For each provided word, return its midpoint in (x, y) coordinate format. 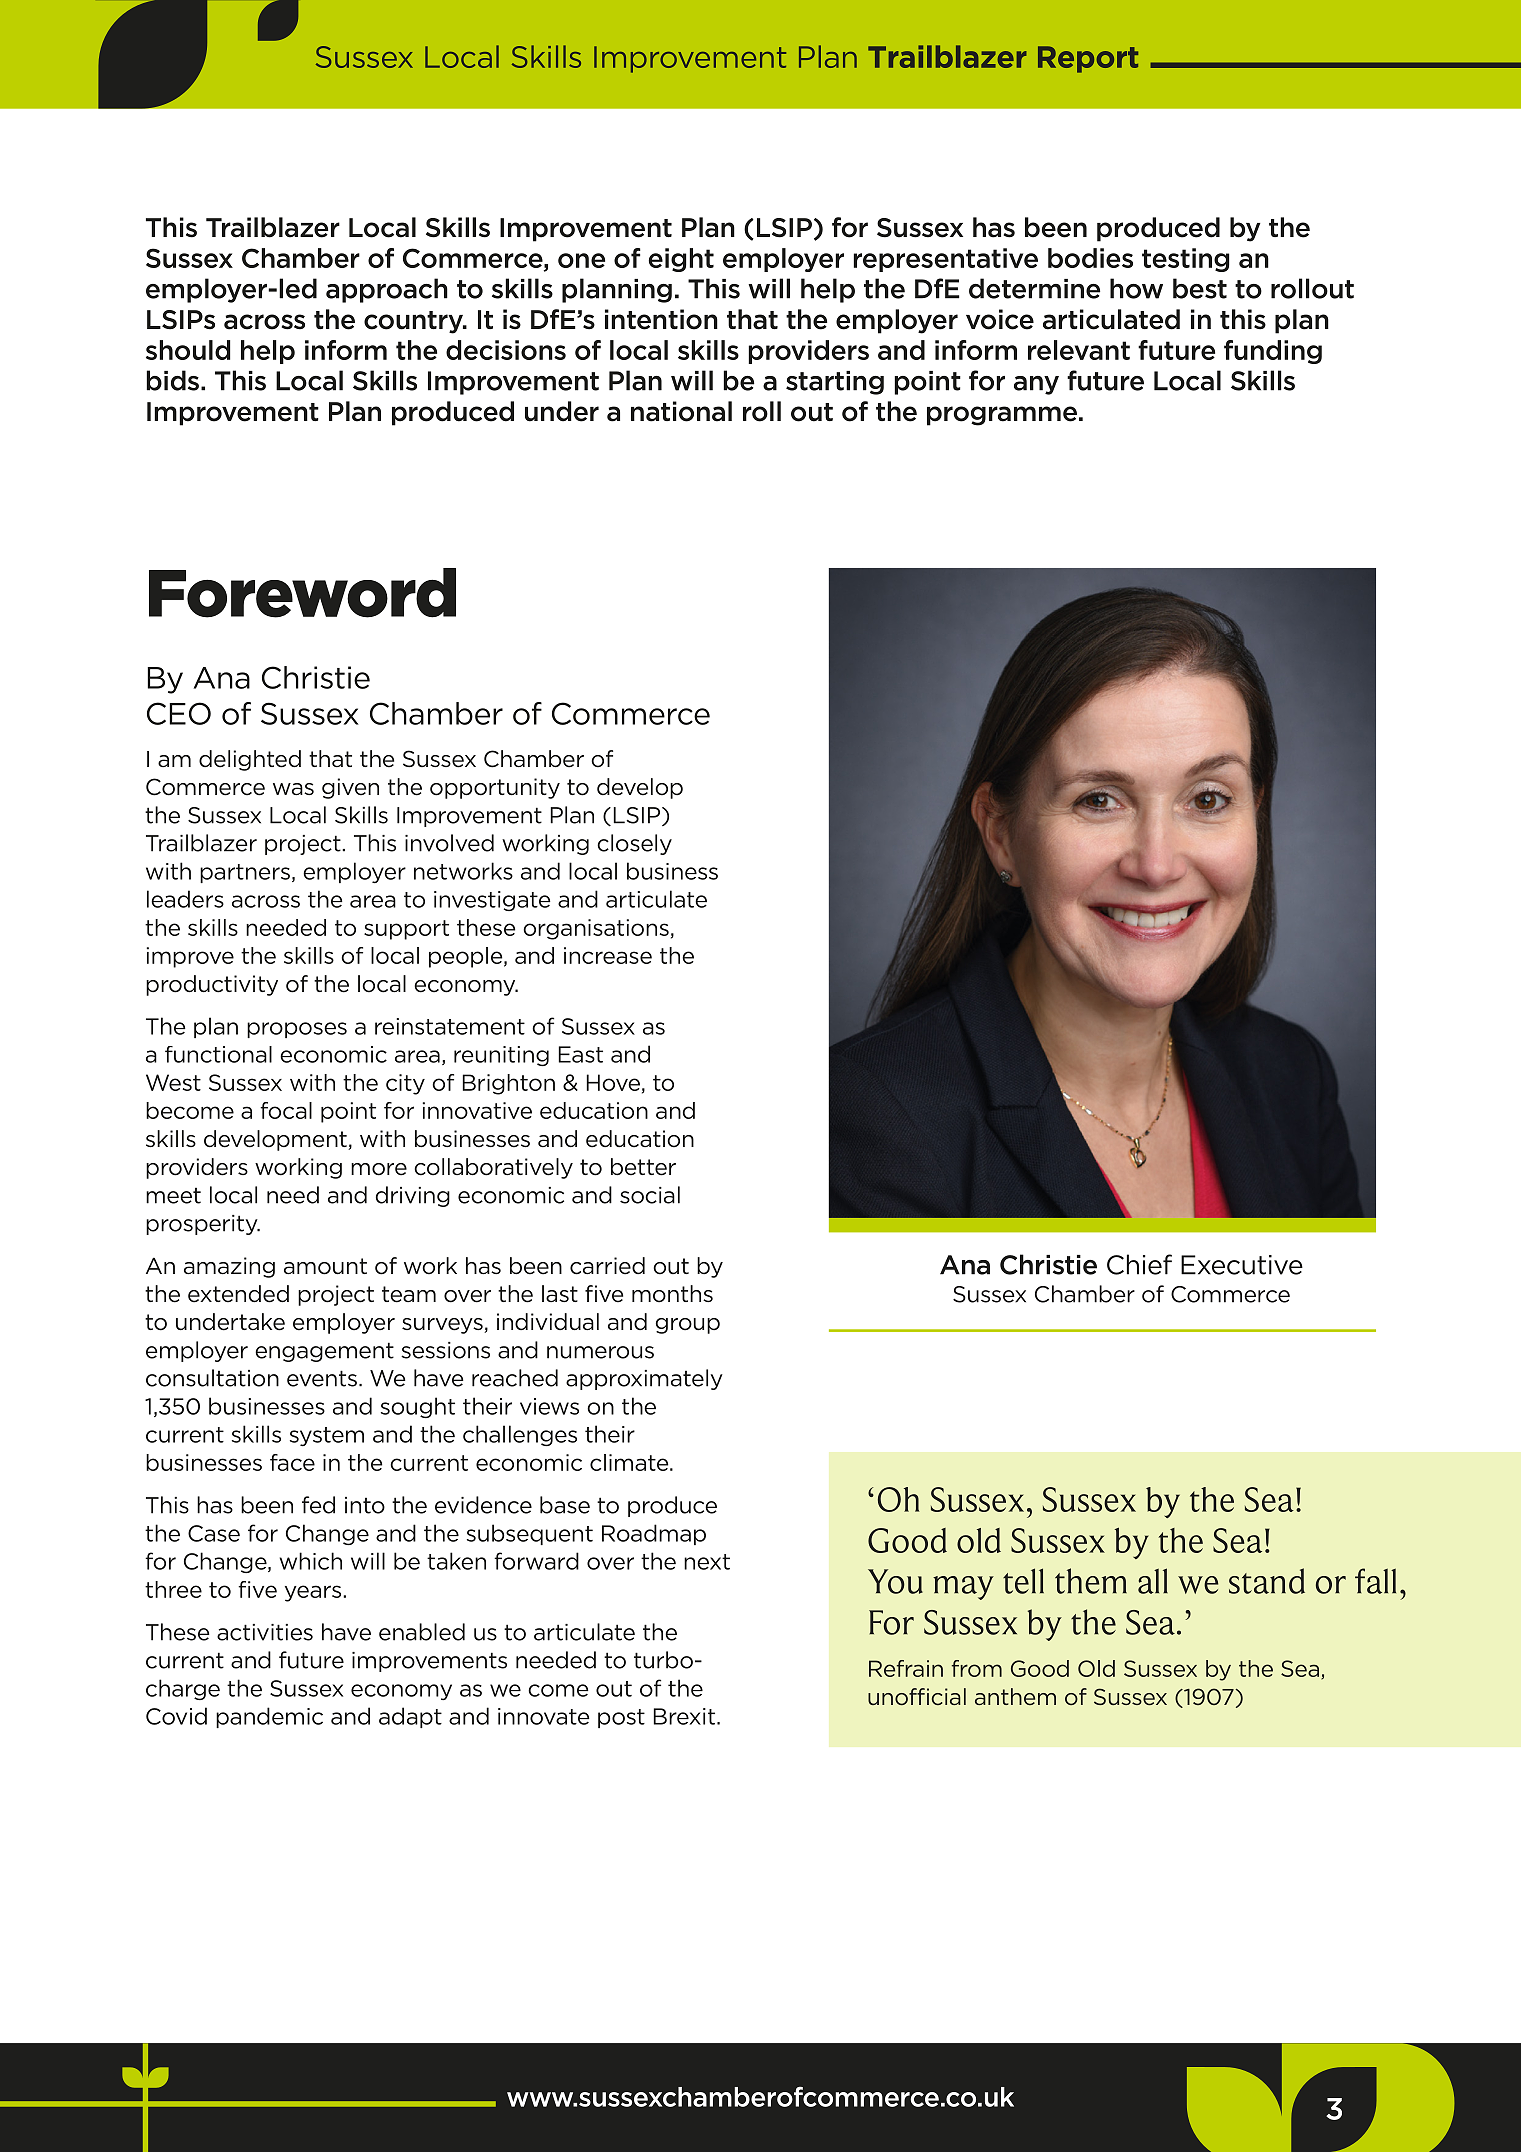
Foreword (302, 593)
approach (387, 290)
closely (634, 844)
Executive (1242, 1265)
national (681, 411)
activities (265, 1632)
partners (245, 873)
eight (681, 260)
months (672, 1294)
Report (1088, 59)
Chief (1139, 1264)
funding (1273, 352)
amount (325, 1266)
